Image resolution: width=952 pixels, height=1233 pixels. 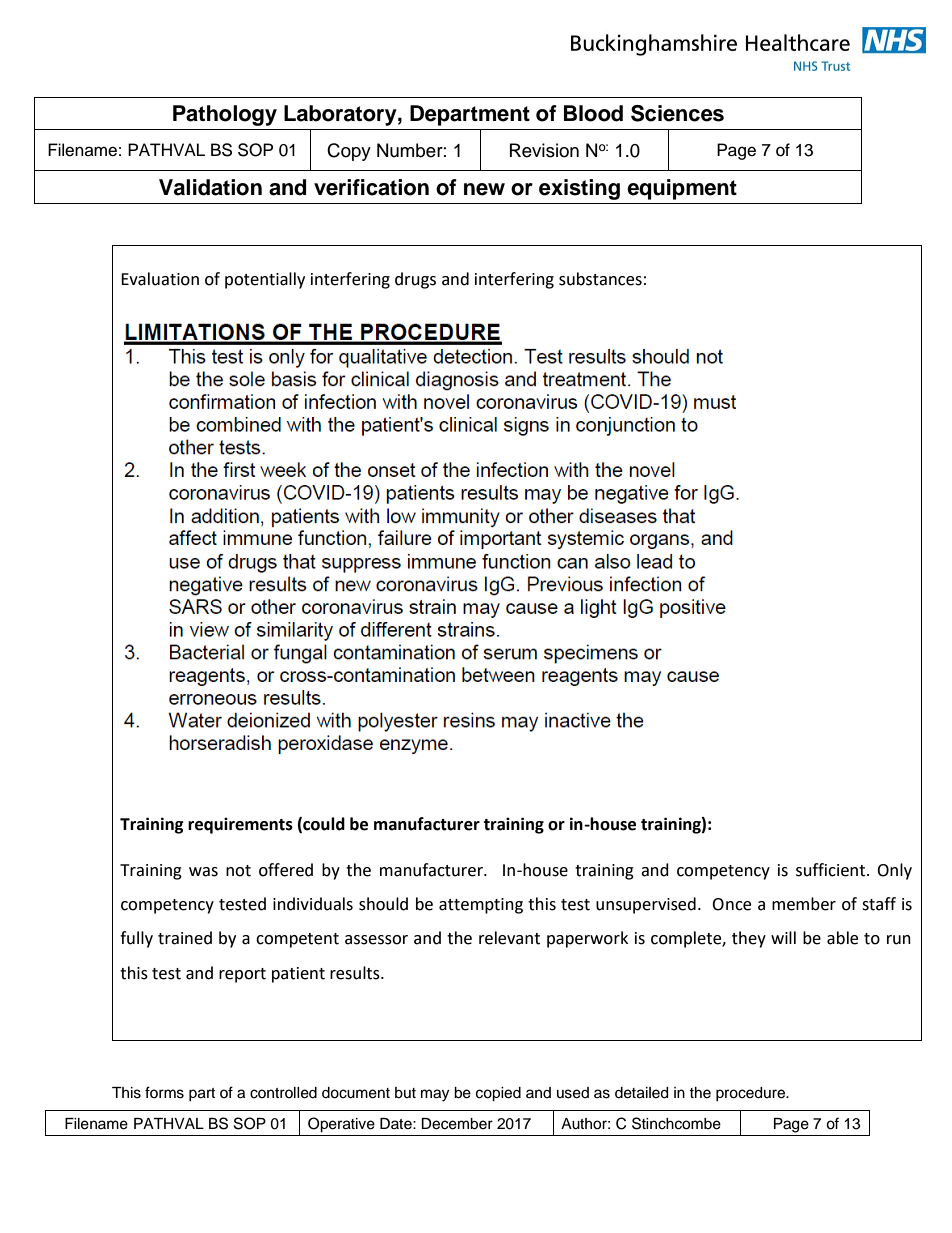 I want to click on Sciences, so click(x=677, y=113).
